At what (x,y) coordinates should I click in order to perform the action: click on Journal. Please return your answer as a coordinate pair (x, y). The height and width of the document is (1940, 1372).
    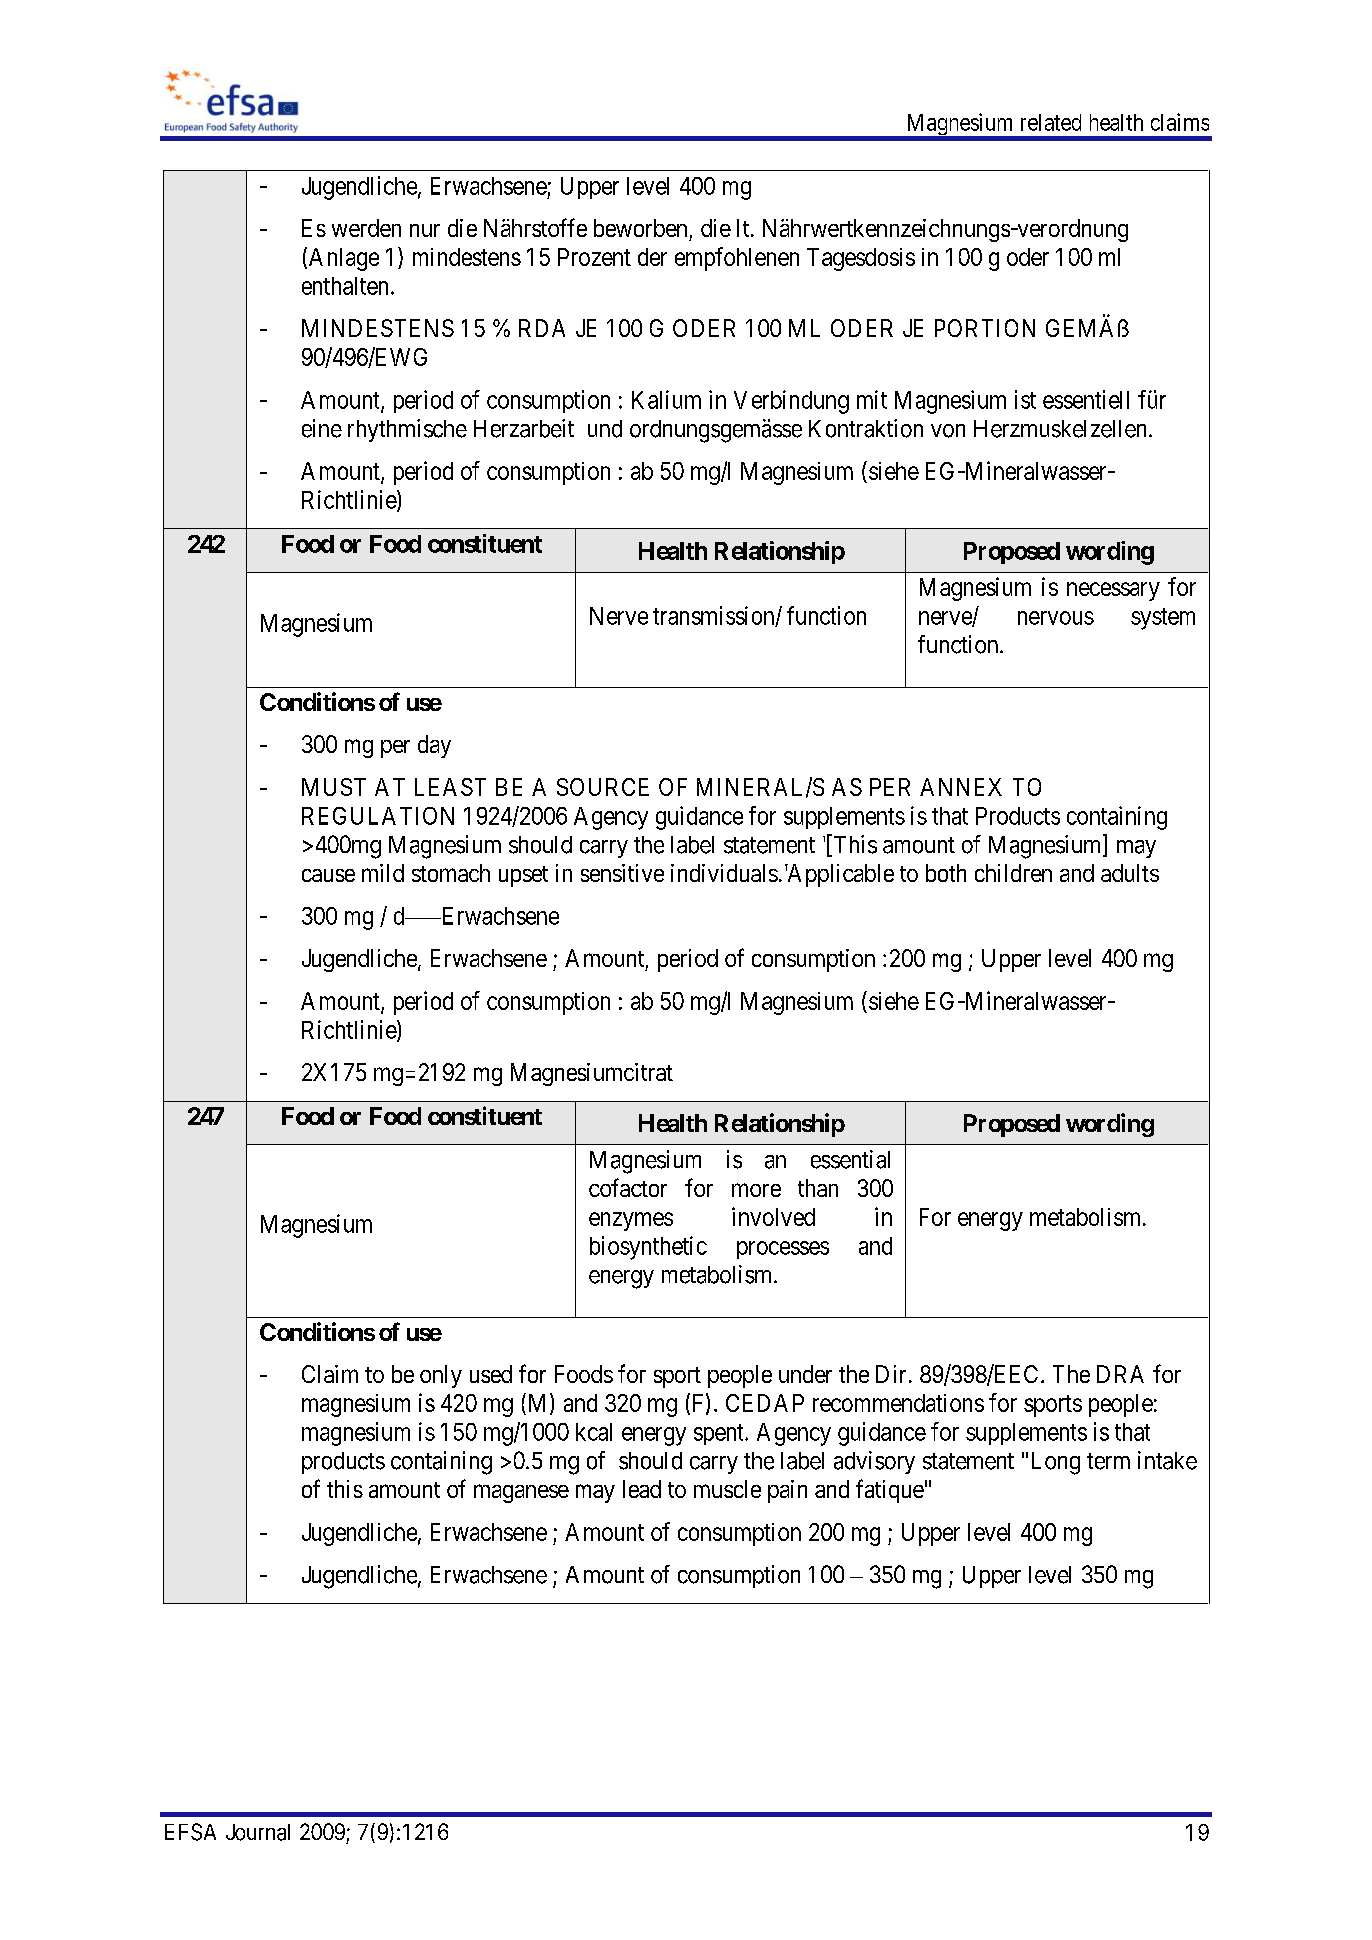
    Looking at the image, I should click on (258, 1832).
